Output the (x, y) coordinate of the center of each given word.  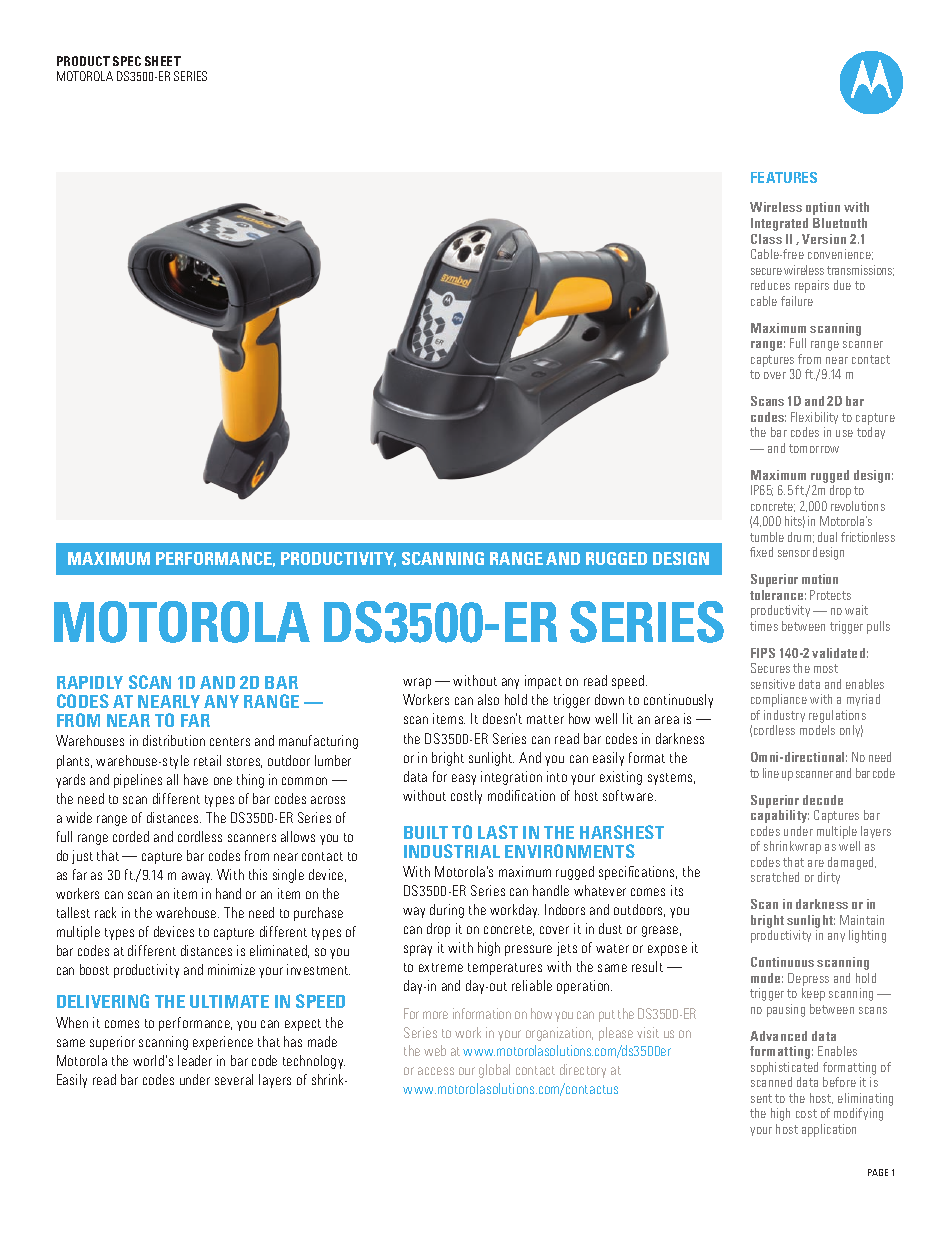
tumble (767, 537)
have (196, 779)
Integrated (779, 224)
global (494, 1071)
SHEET (163, 61)
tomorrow (814, 448)
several (234, 1079)
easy (464, 779)
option (823, 208)
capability (780, 816)
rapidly (90, 682)
